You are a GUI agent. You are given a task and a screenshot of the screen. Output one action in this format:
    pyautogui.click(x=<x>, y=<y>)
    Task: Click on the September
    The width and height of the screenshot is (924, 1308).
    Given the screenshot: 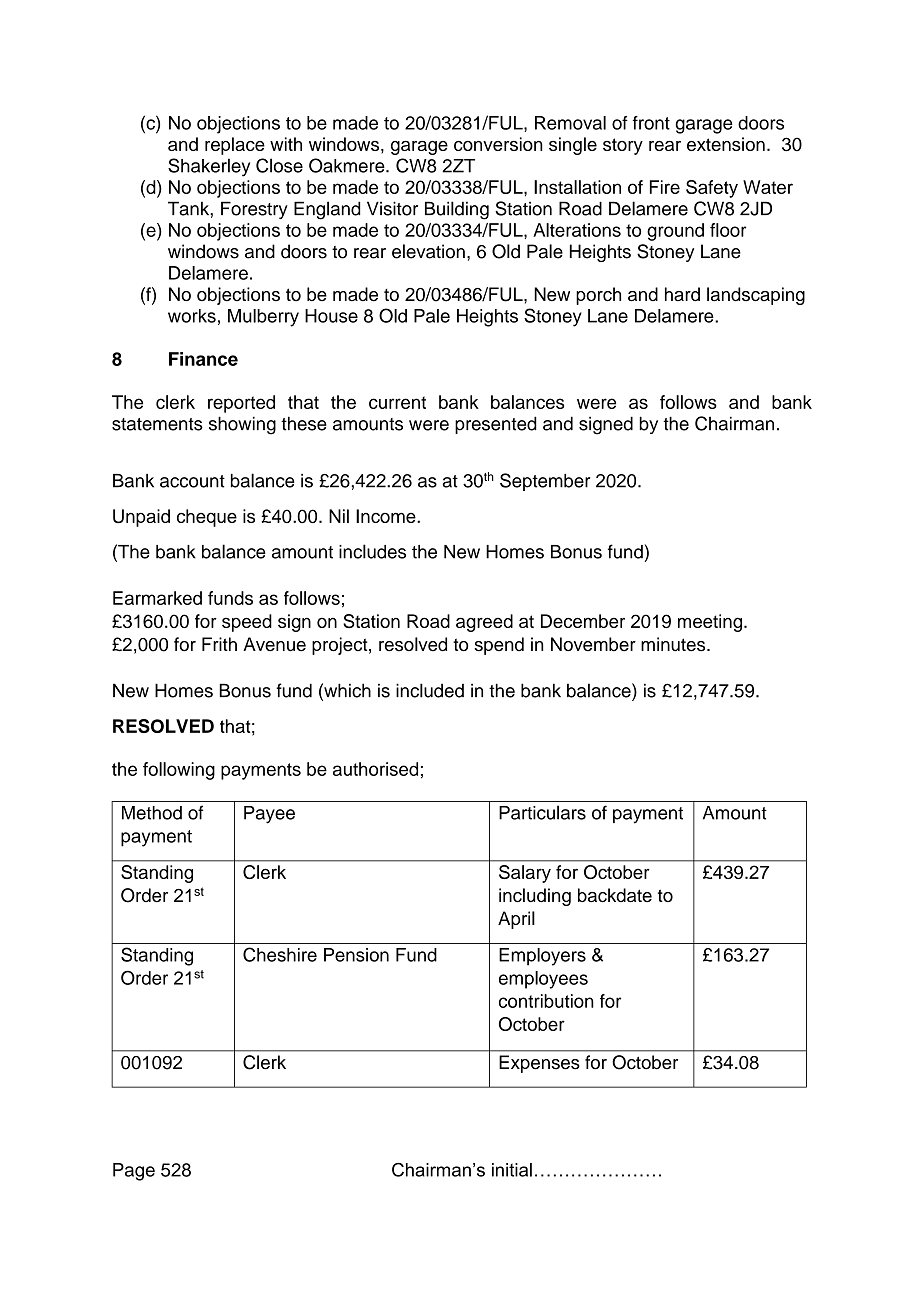 What is the action you would take?
    pyautogui.click(x=545, y=482)
